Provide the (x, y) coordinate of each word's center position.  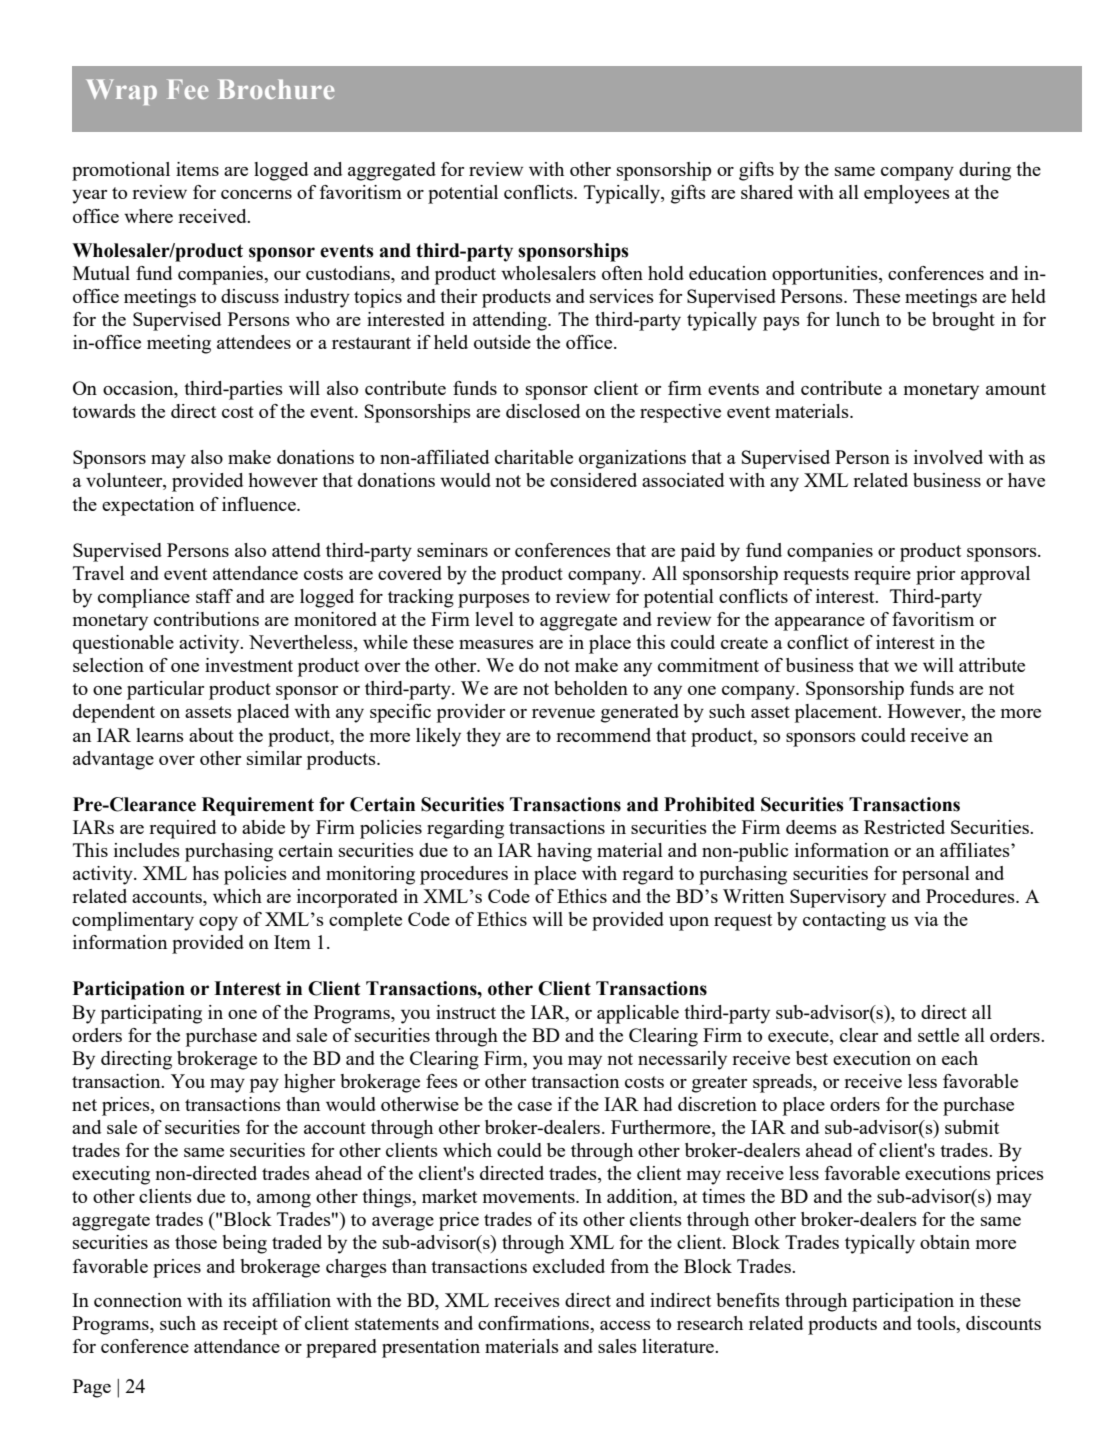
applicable (638, 1014)
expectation (148, 506)
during (985, 171)
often (622, 273)
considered (593, 480)
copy (218, 924)
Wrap (121, 92)
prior (935, 575)
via (926, 919)
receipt (250, 1325)
